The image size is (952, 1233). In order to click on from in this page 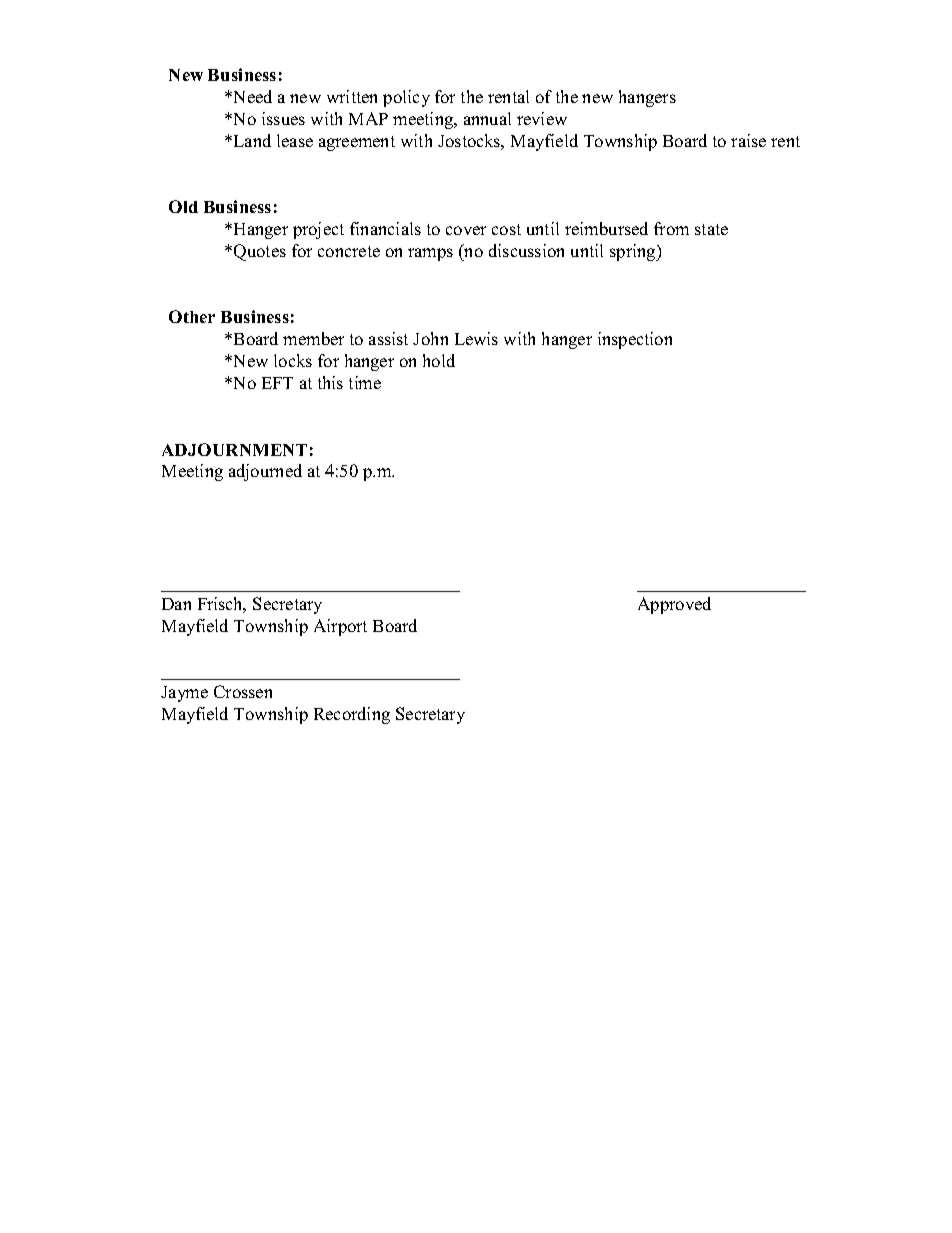, I will do `click(671, 228)`.
